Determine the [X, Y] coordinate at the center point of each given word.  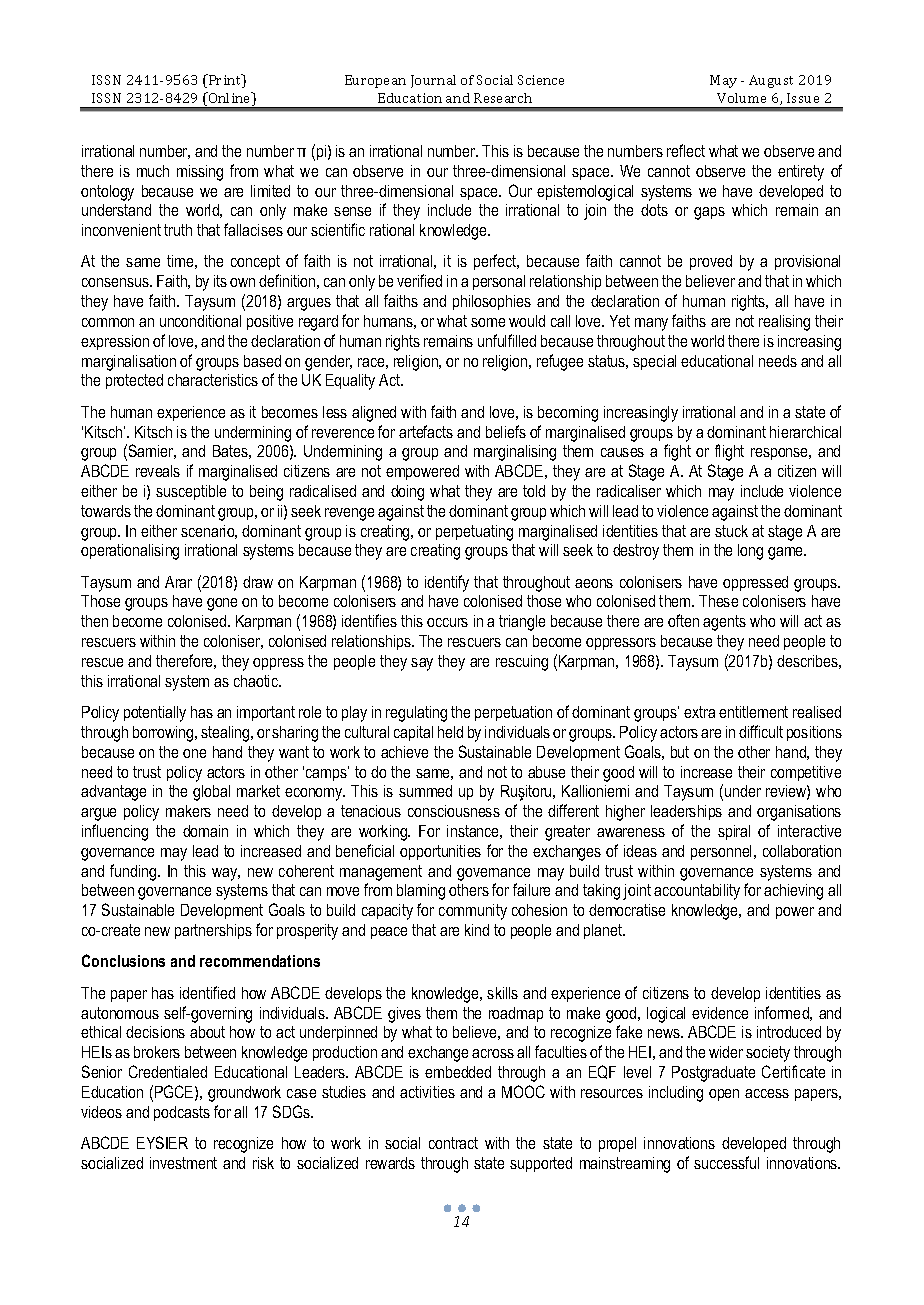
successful [726, 1162]
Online [230, 99]
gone [222, 604]
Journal [433, 81]
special [654, 362]
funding [134, 872]
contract [453, 1143]
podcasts [182, 1113]
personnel [723, 852]
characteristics [213, 380]
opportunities [440, 852]
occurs [447, 622]
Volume [741, 98]
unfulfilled [507, 340]
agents [724, 623]
